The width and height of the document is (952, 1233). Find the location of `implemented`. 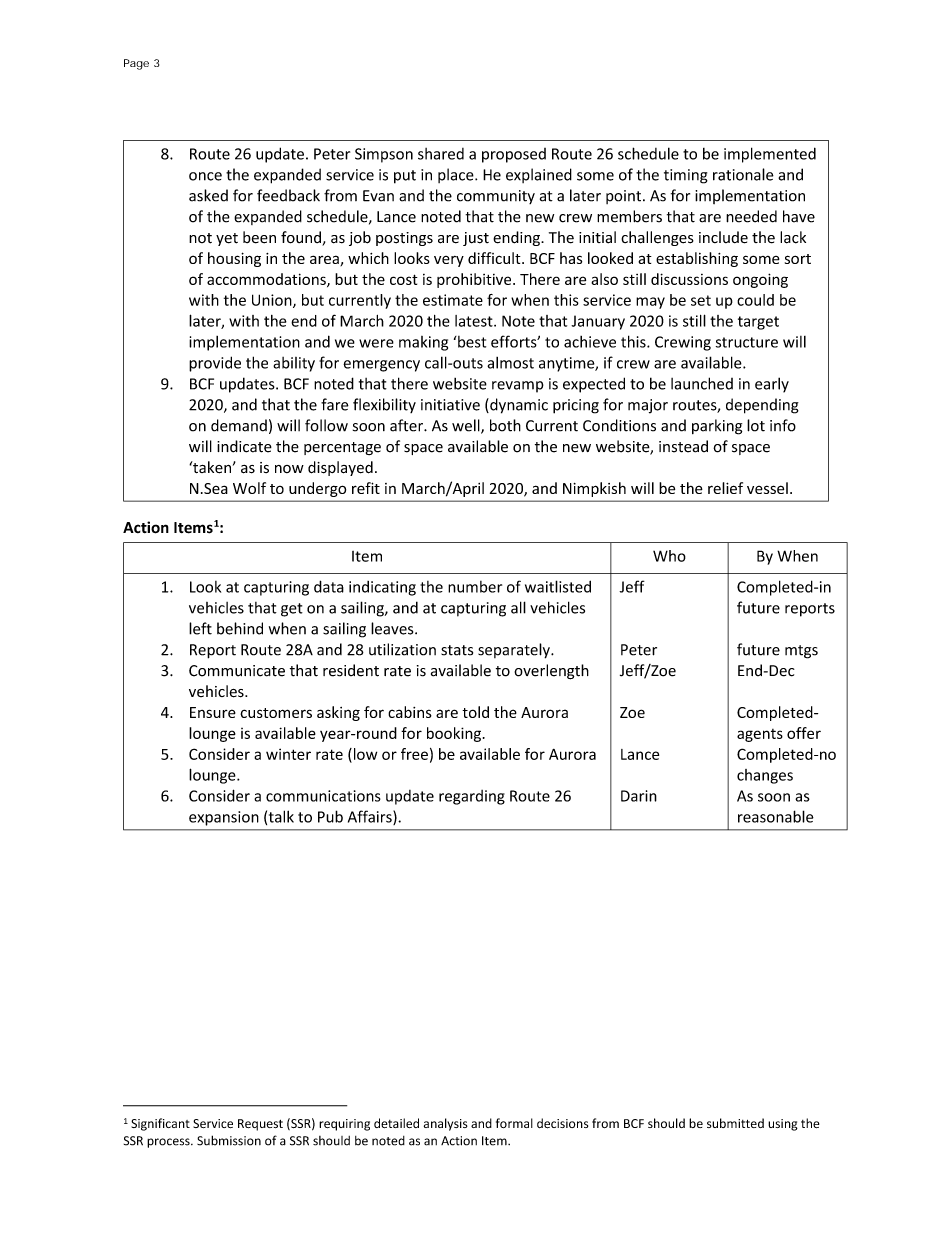

implemented is located at coordinates (770, 155).
